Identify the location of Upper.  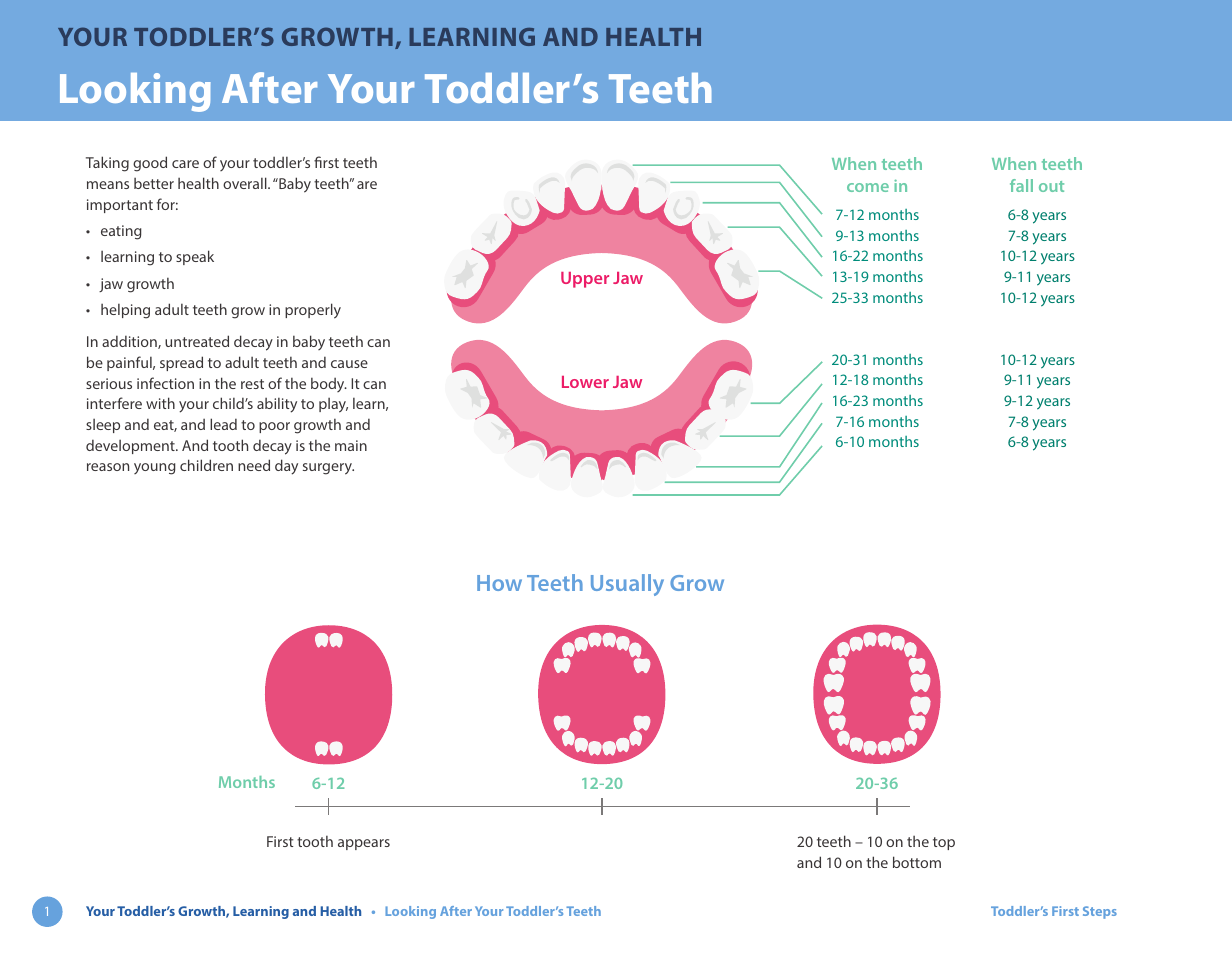
(585, 280).
